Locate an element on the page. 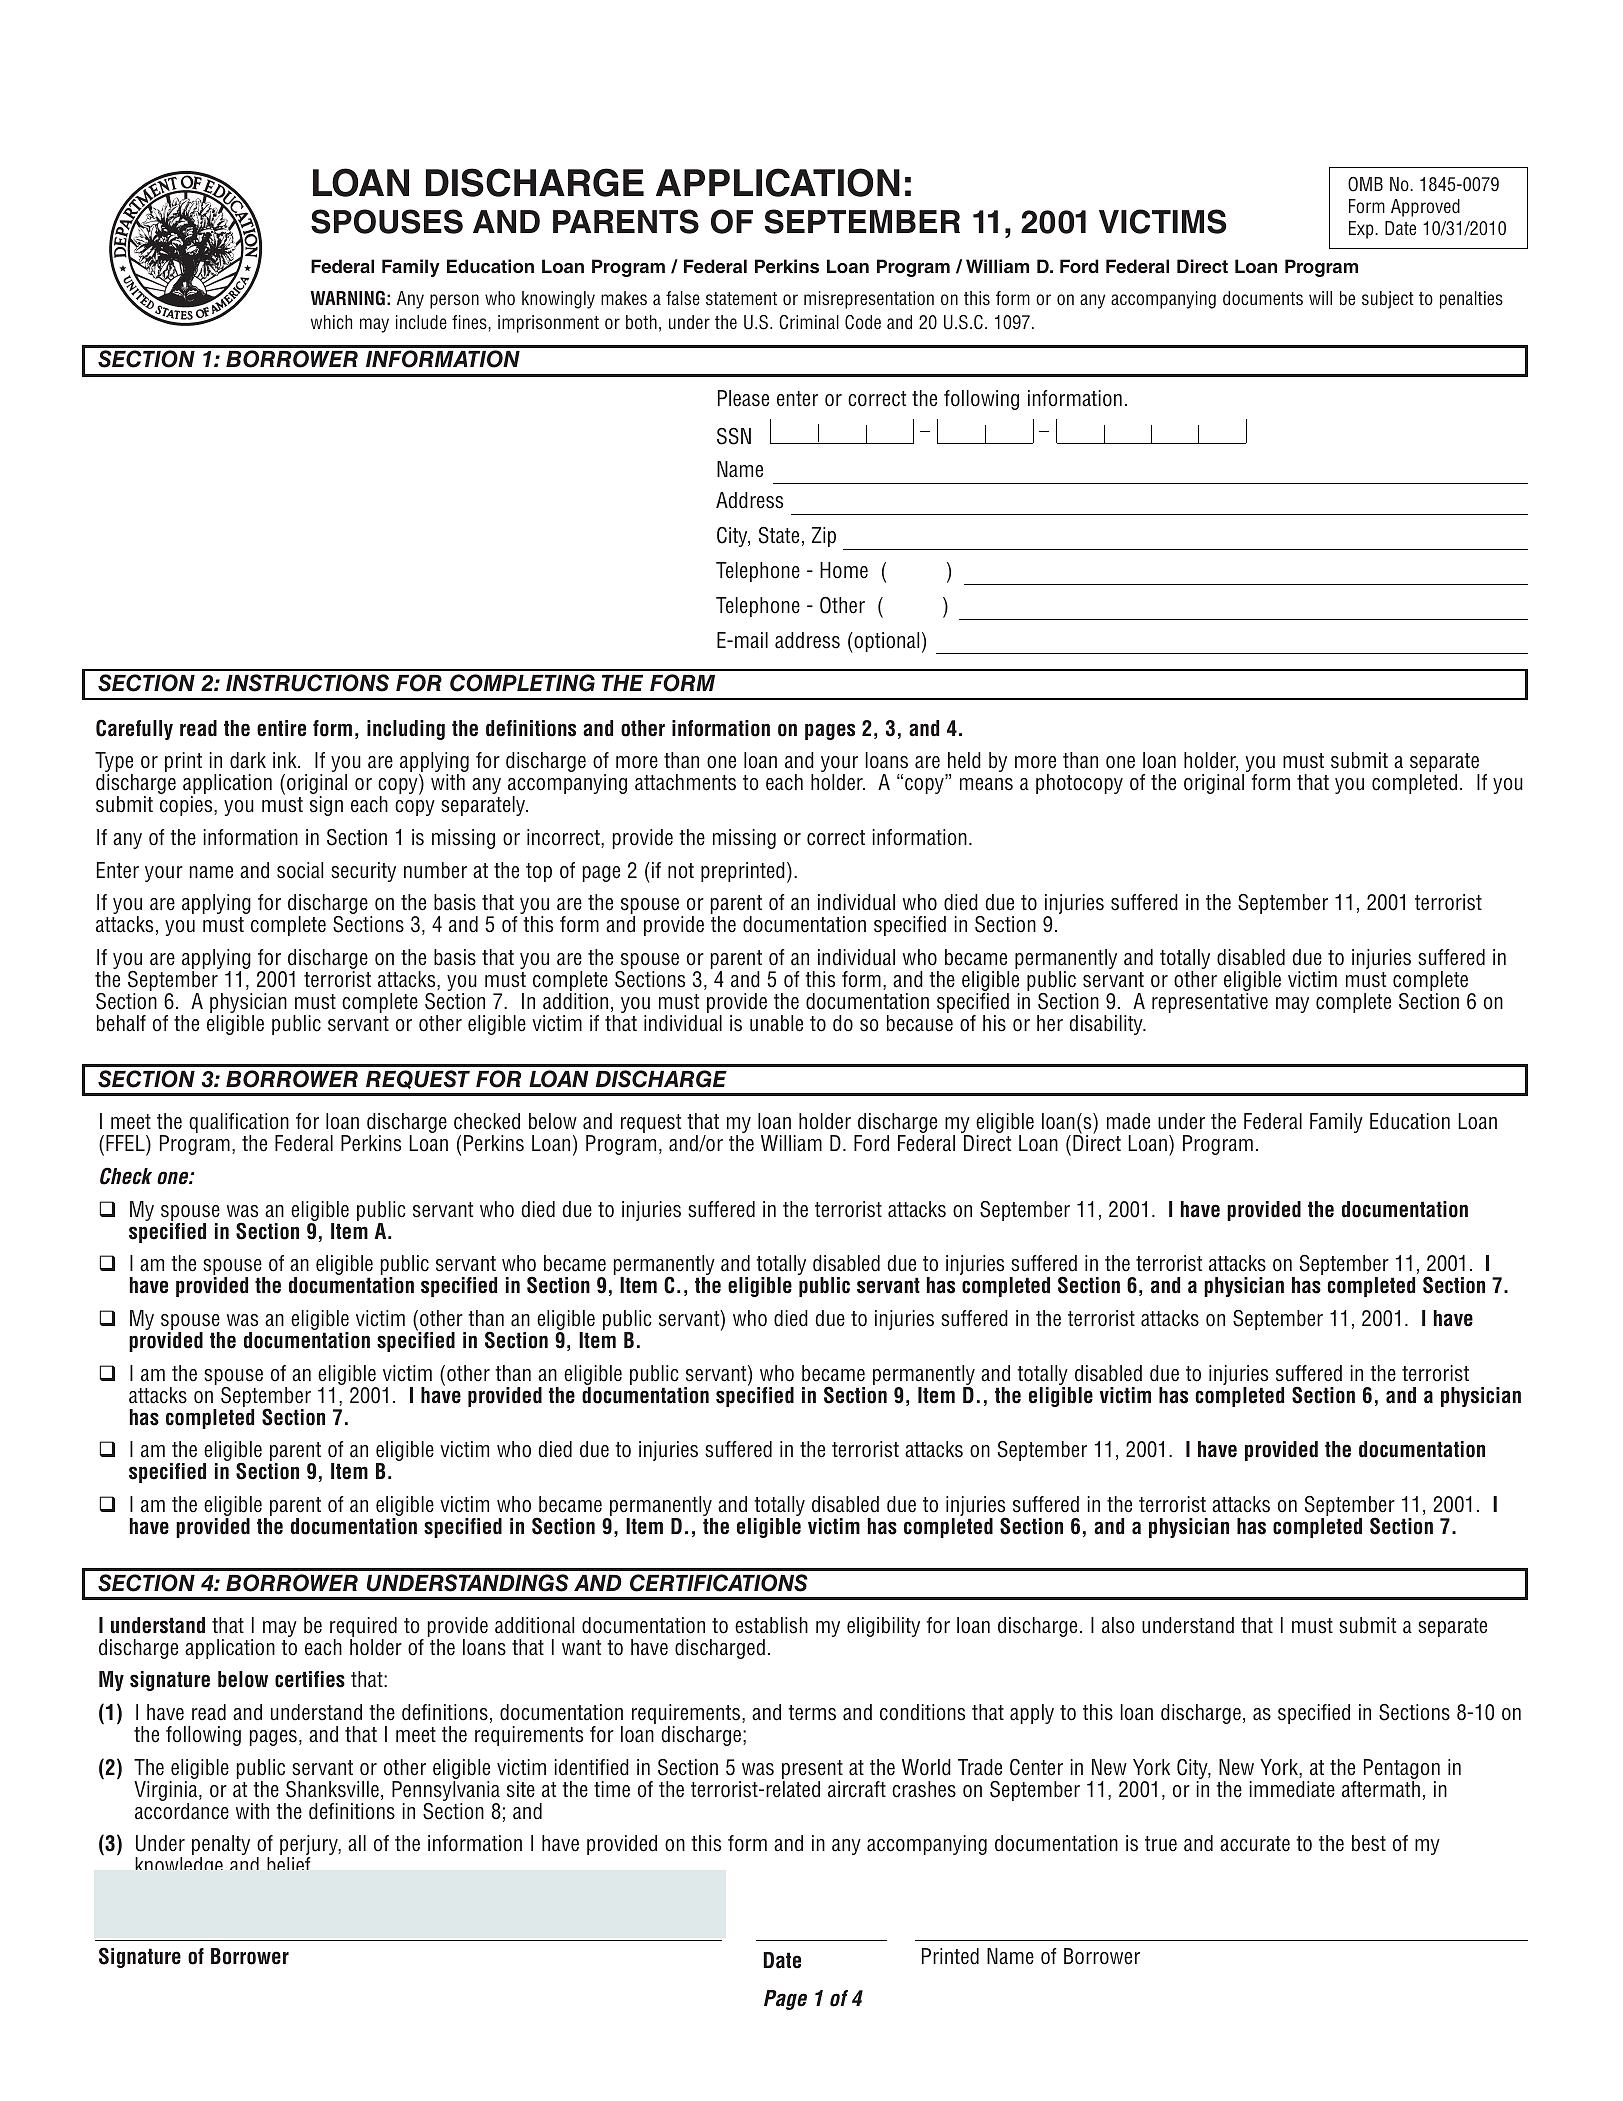 This page has width=1623, height=2101. Exp is located at coordinates (1362, 230).
